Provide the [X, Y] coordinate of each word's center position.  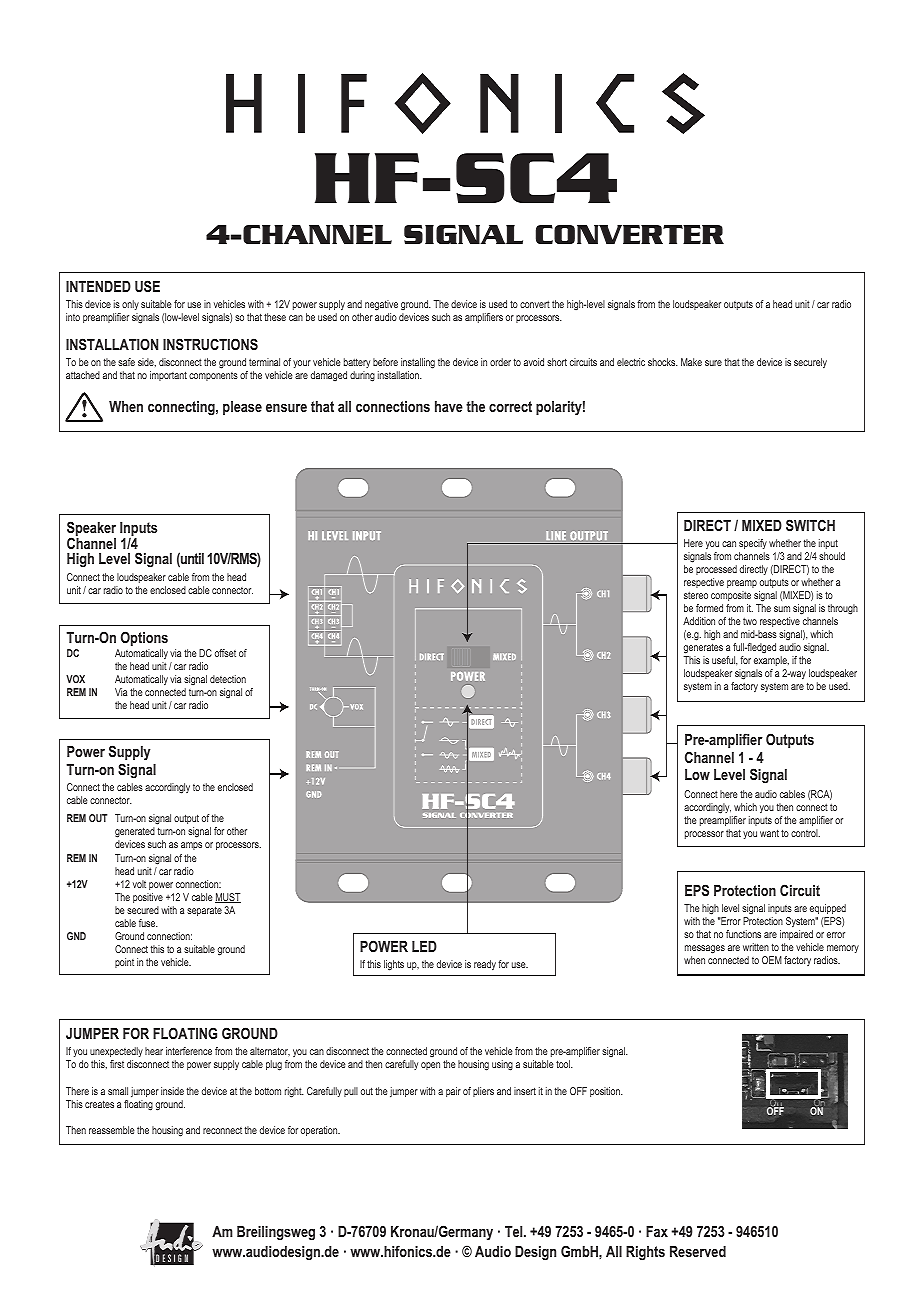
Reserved [698, 1251]
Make [691, 362]
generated [135, 834]
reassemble [112, 1130]
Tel [515, 1231]
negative [381, 305]
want [769, 833]
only [130, 305]
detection [228, 679]
